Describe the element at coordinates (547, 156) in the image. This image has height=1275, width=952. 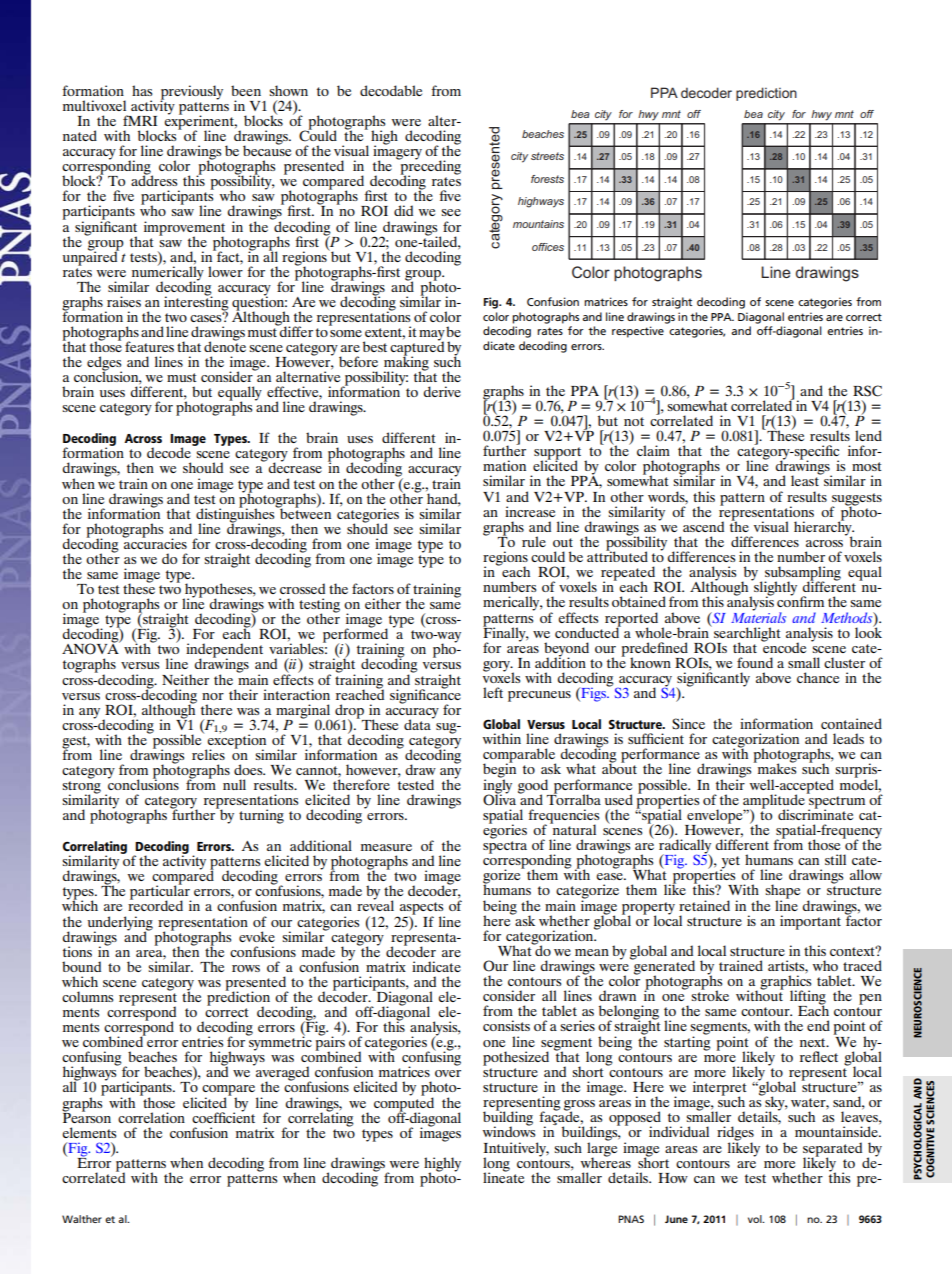
I see `streets` at that location.
